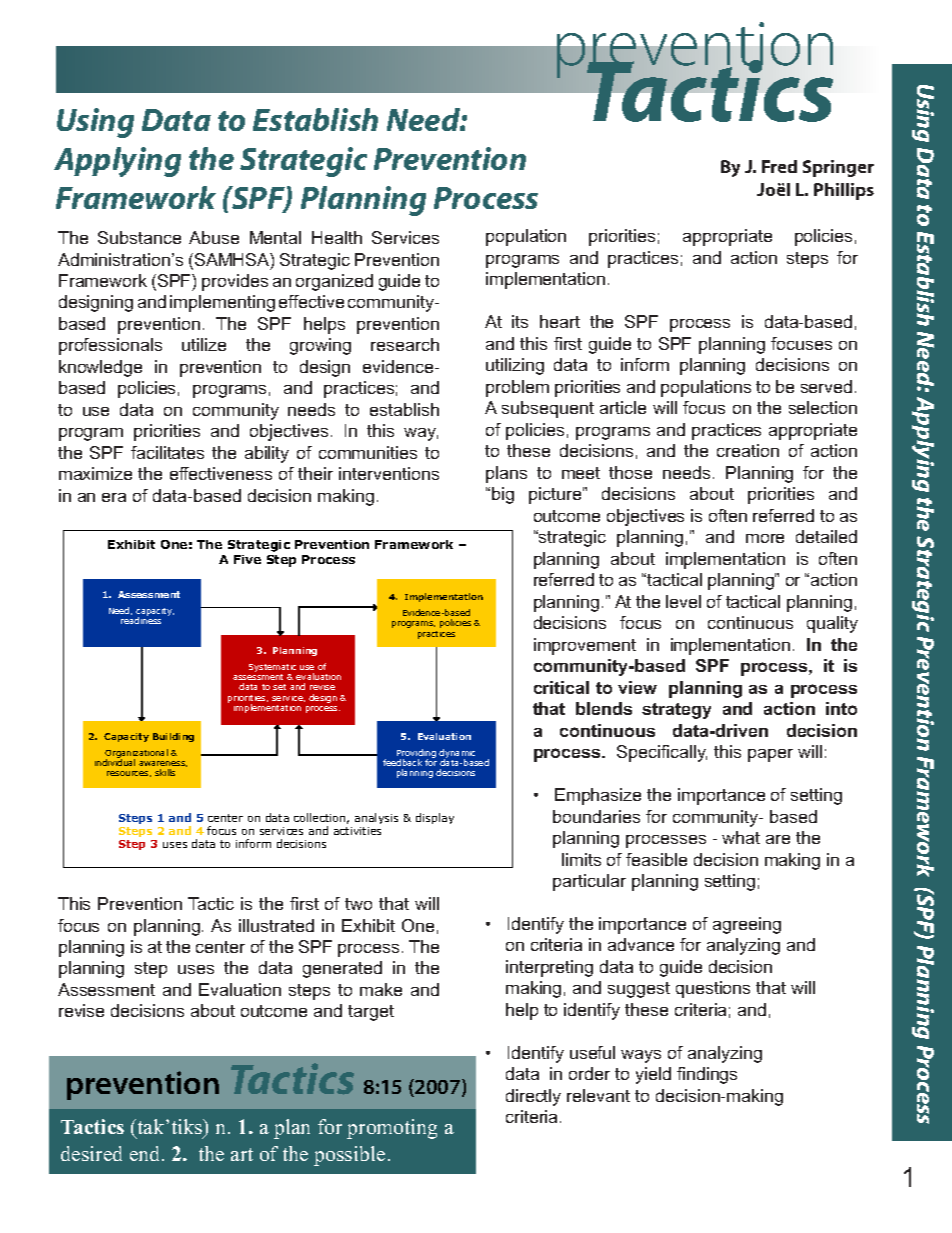 Image resolution: width=952 pixels, height=1233 pixels. I want to click on desired, so click(91, 1153).
